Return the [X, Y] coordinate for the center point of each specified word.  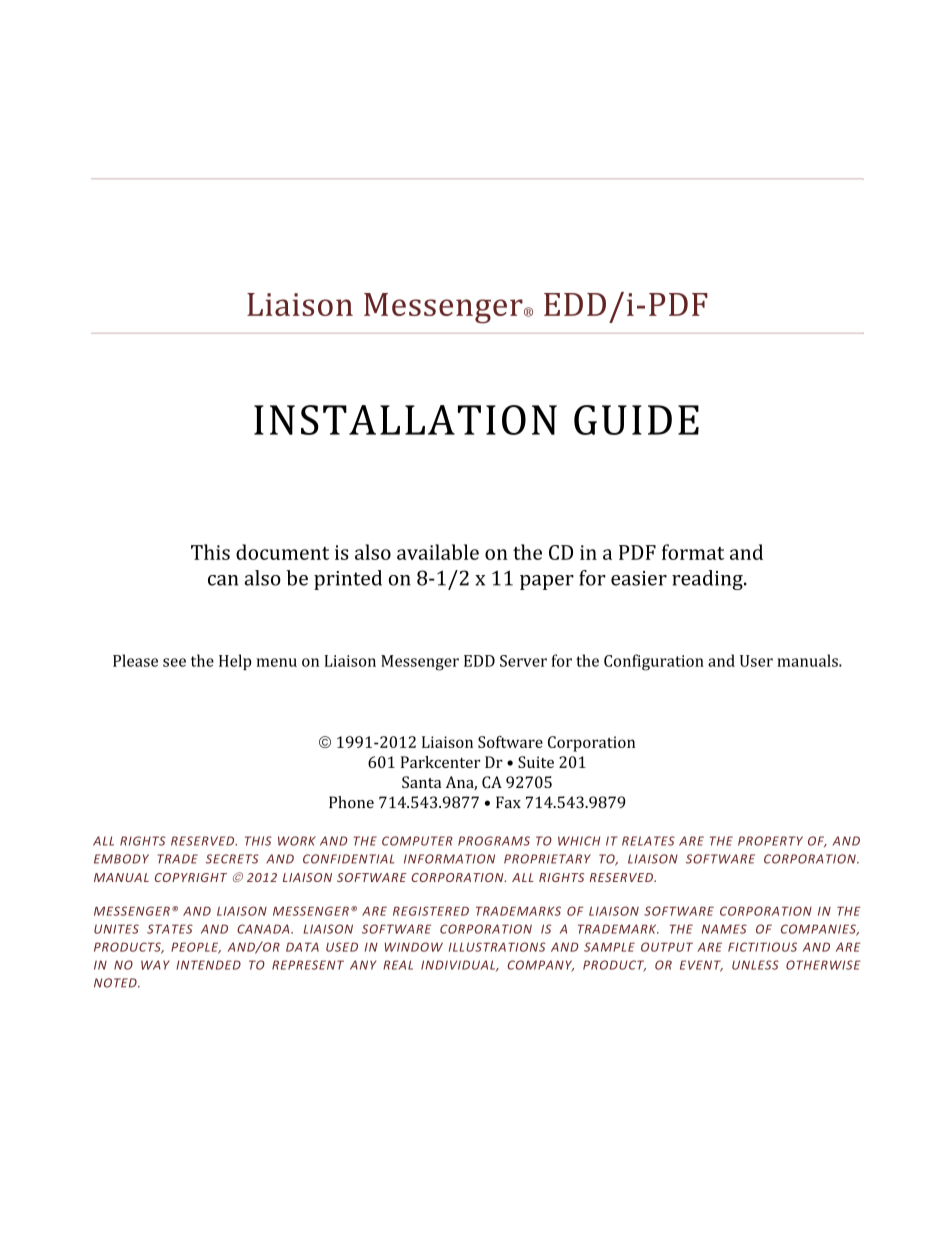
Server [523, 661]
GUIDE [636, 420]
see [174, 662]
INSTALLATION [405, 420]
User [756, 661]
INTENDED [208, 965]
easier [639, 578]
